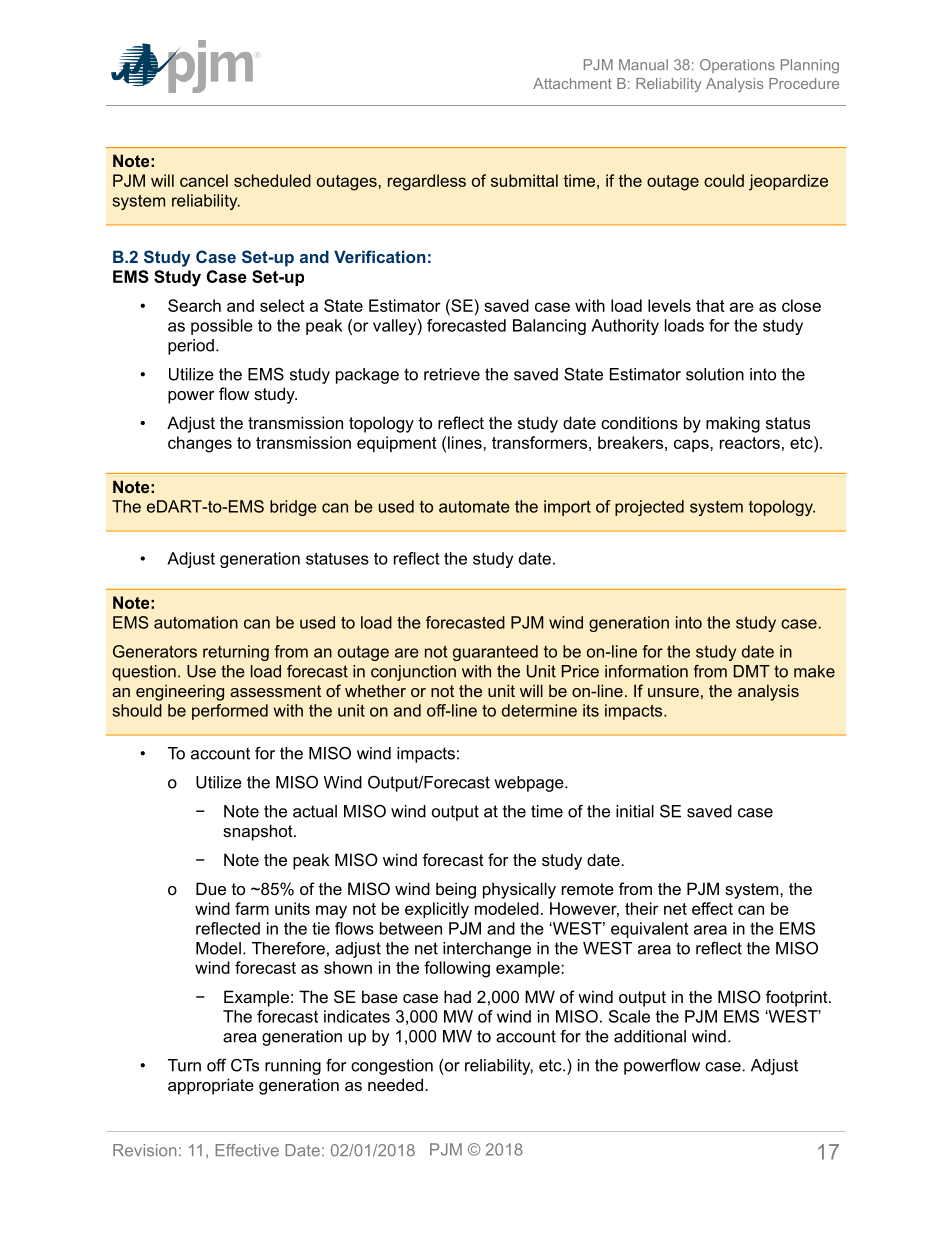  What do you see at coordinates (204, 180) in the image?
I see `cancel` at bounding box center [204, 180].
